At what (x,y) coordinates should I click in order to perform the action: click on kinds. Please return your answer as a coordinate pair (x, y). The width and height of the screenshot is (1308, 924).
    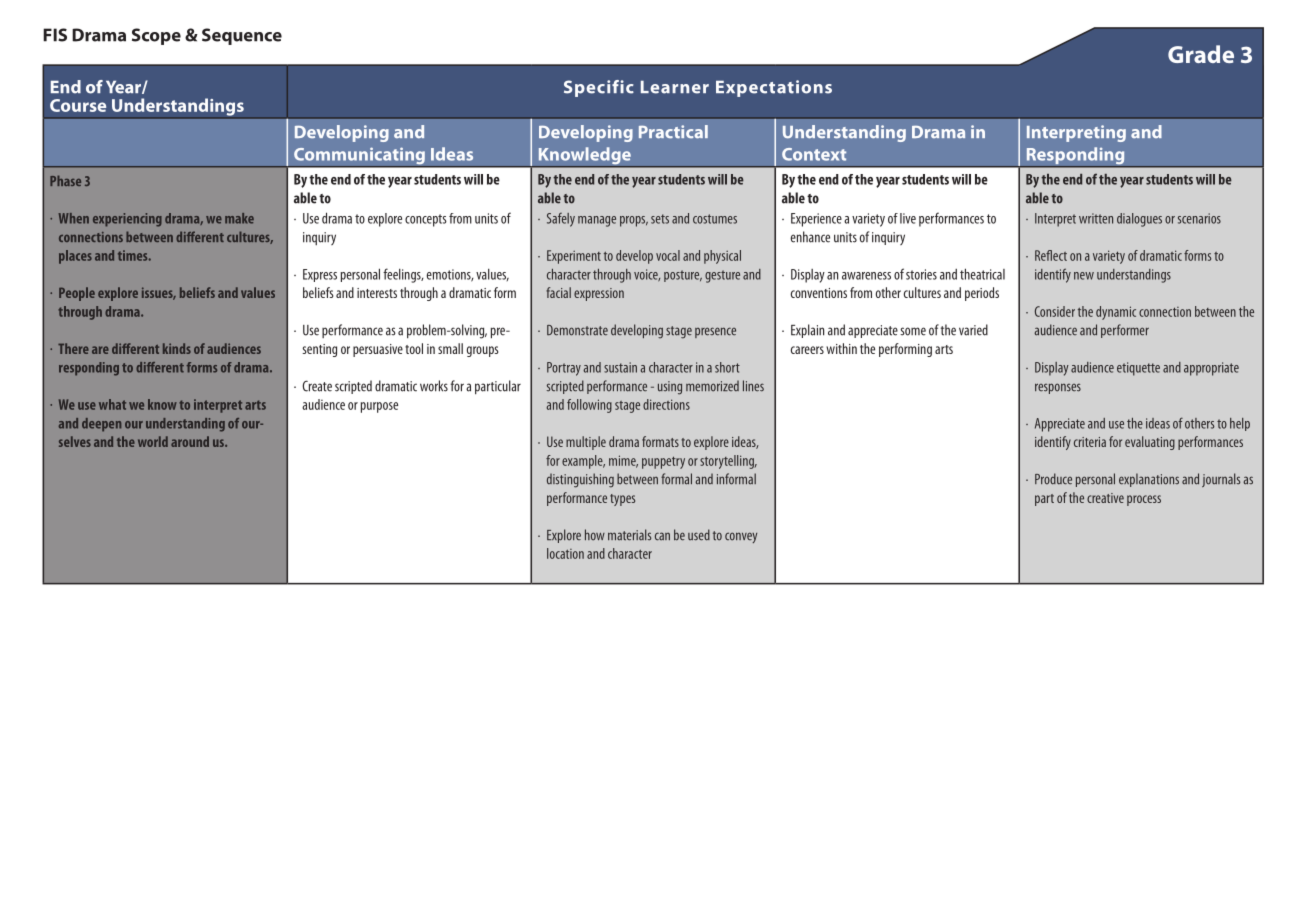
    Looking at the image, I should click on (177, 348).
